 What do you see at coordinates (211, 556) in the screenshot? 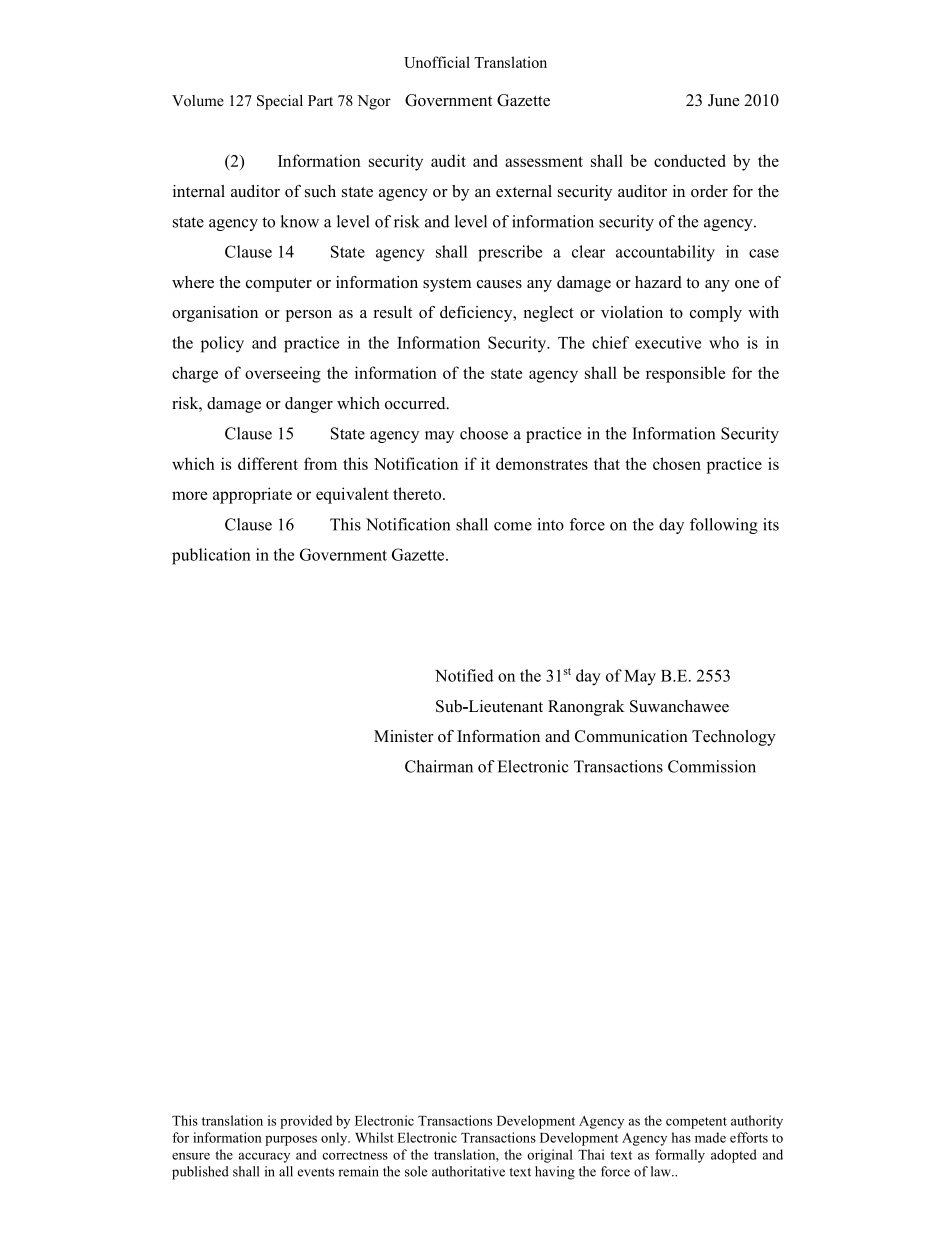
I see `publication` at bounding box center [211, 556].
